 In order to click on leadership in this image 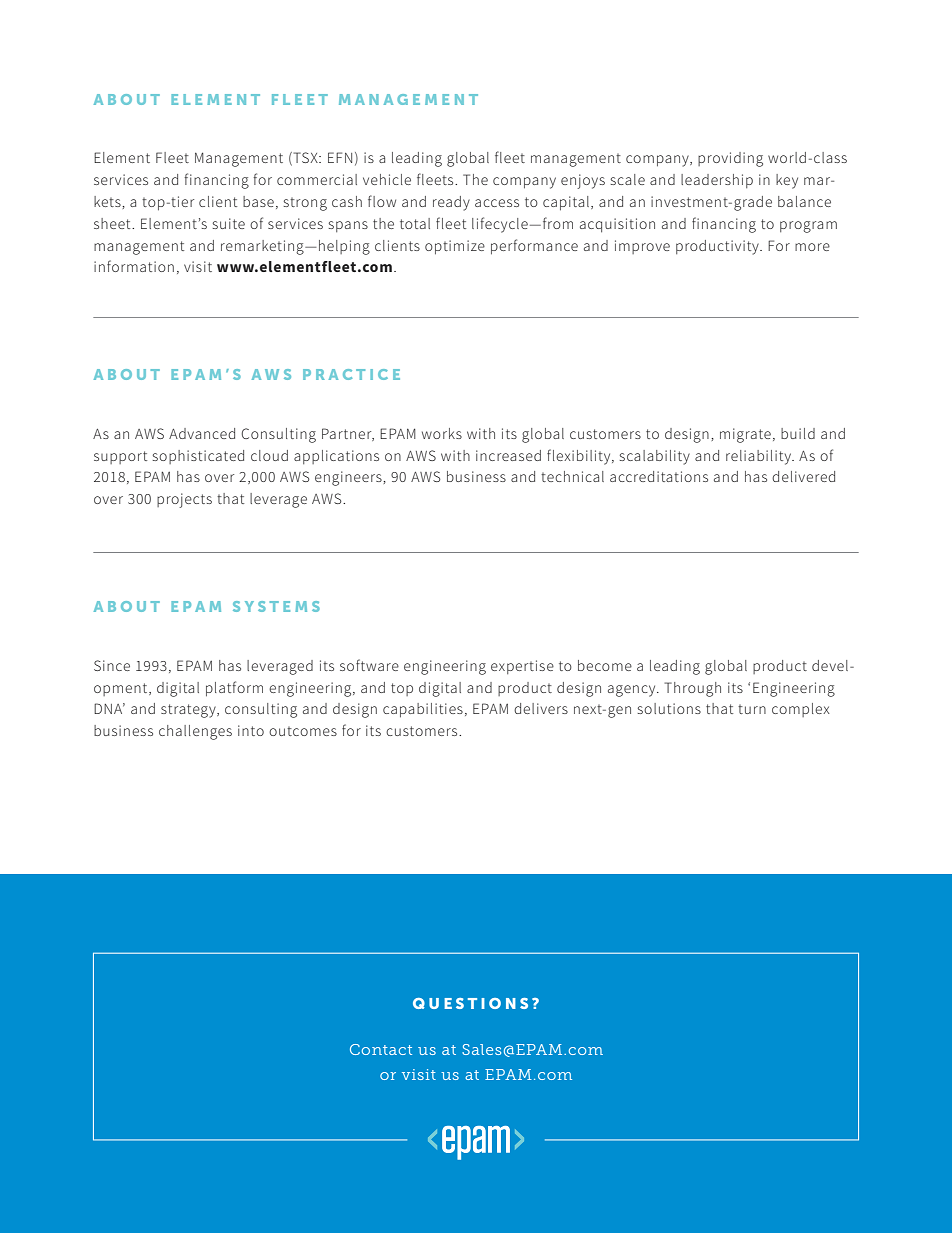, I will do `click(717, 181)`.
